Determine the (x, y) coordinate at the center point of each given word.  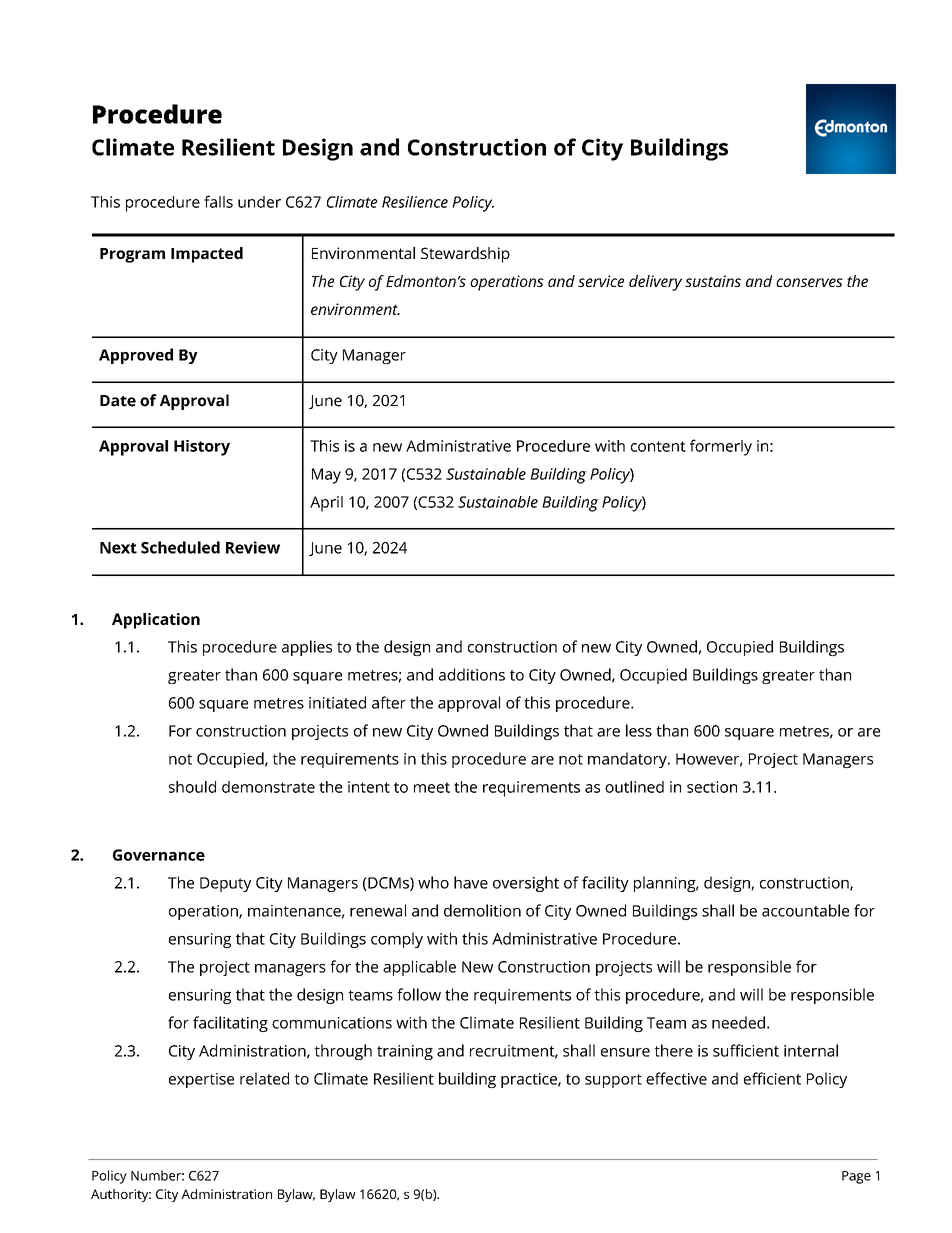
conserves (809, 282)
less (639, 730)
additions (472, 674)
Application (156, 621)
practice (530, 1080)
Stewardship (465, 255)
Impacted (207, 255)
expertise (201, 1080)
